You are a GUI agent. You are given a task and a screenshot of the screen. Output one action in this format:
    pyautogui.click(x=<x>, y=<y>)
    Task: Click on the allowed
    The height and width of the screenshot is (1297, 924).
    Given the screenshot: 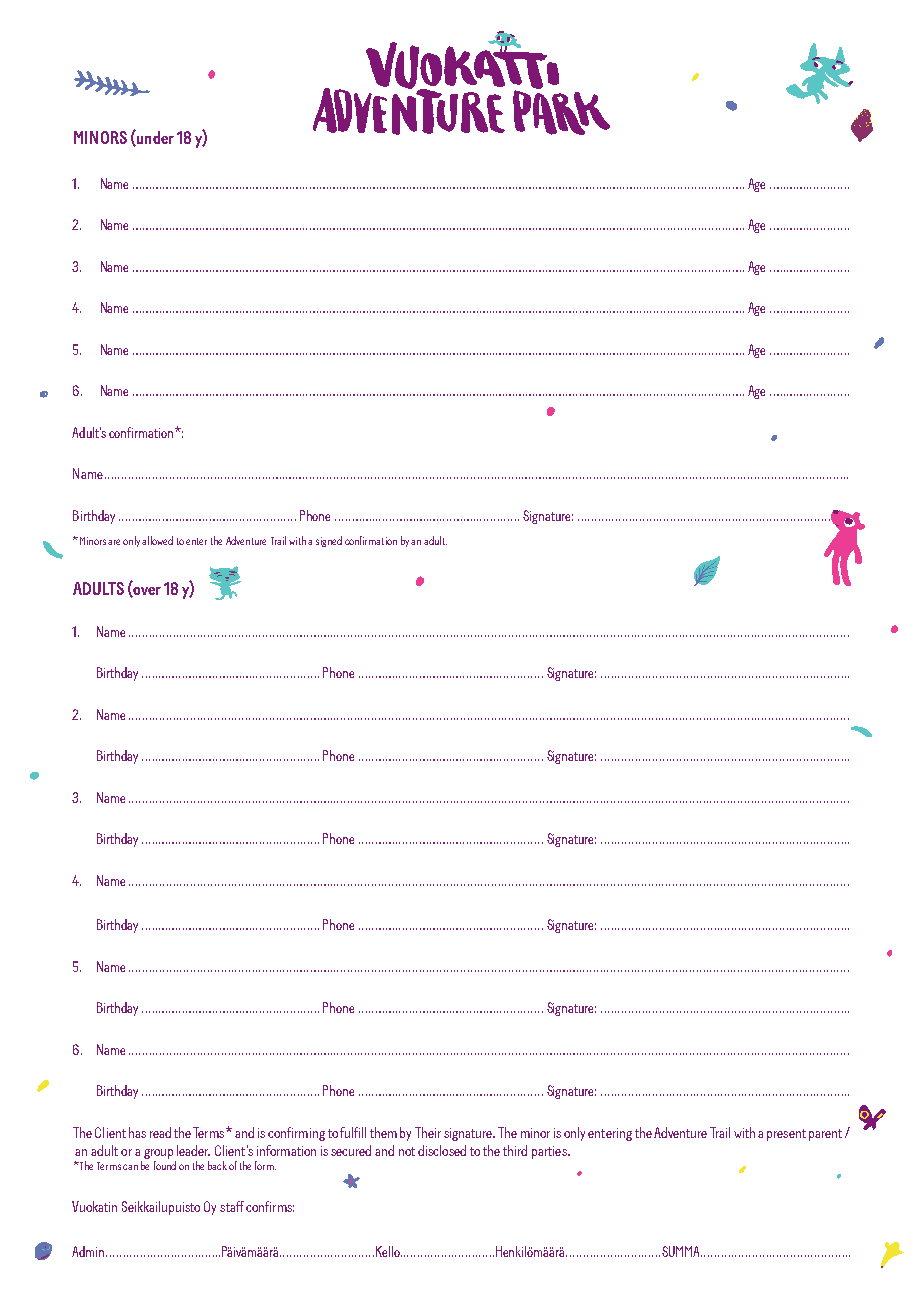 What is the action you would take?
    pyautogui.click(x=157, y=540)
